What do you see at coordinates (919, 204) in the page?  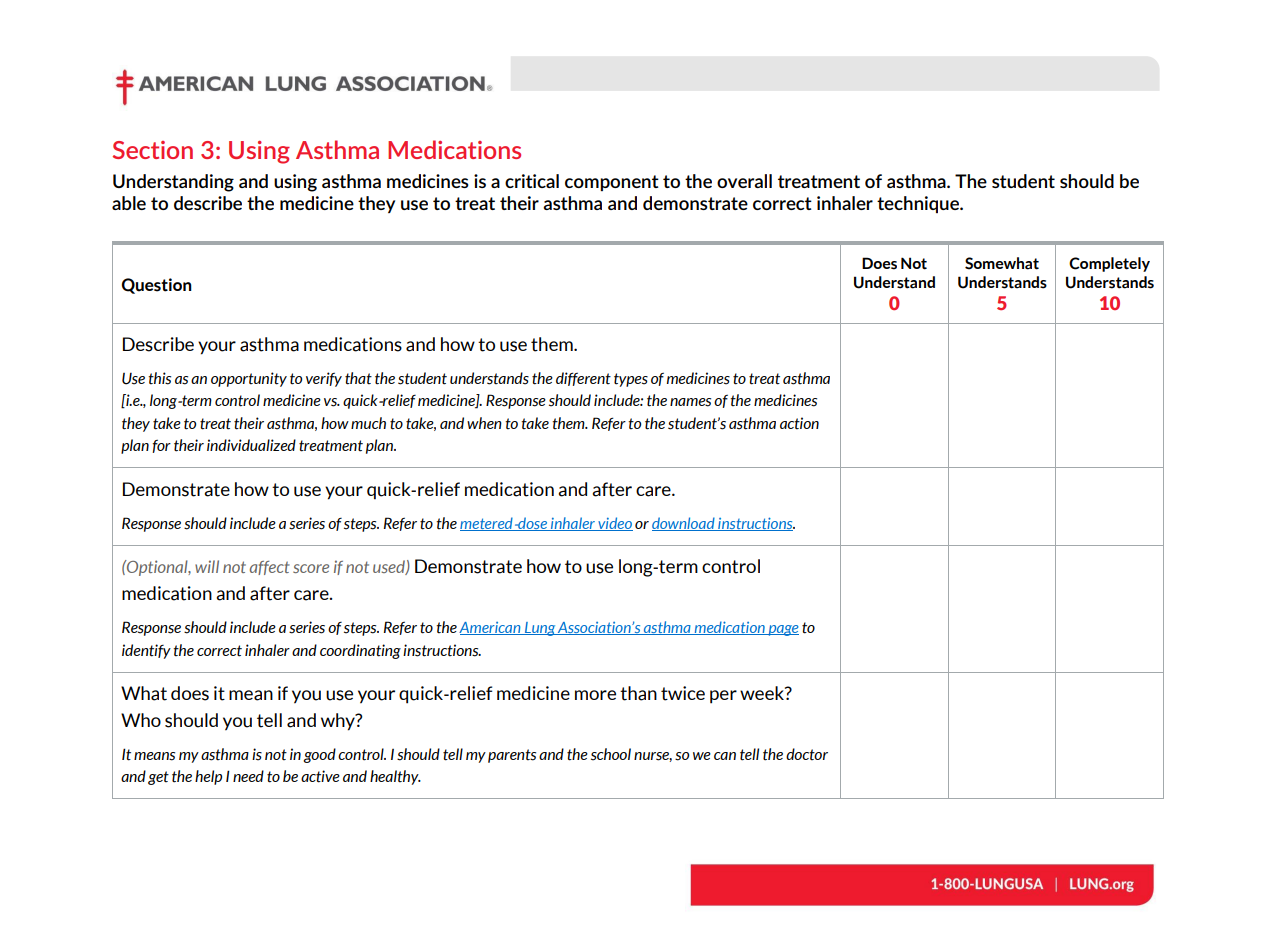 I see `technique` at bounding box center [919, 204].
